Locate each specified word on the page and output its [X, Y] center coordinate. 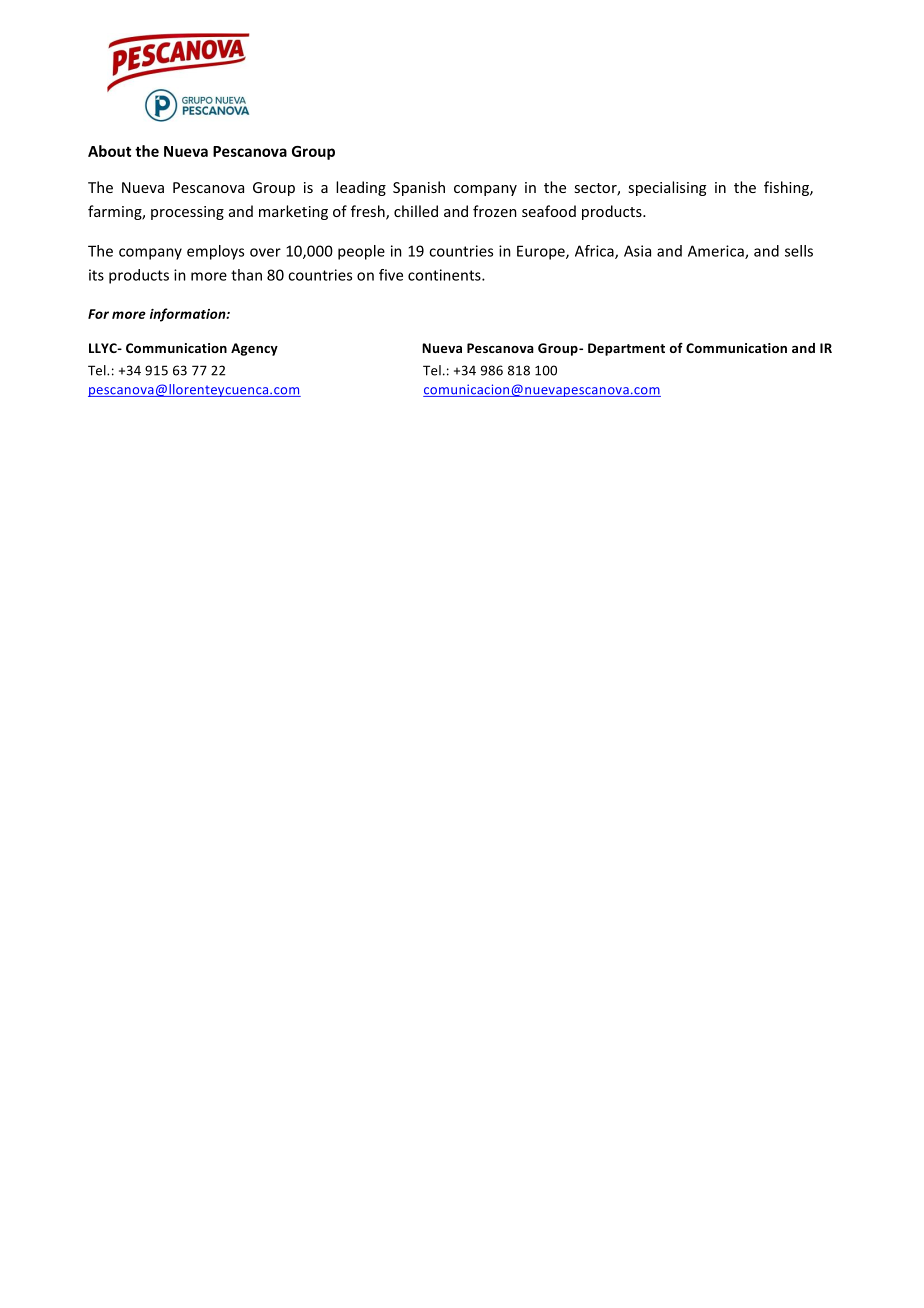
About [109, 151]
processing [187, 213]
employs [215, 252]
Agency [254, 349]
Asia [637, 251]
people [361, 252]
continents [445, 275]
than [246, 275]
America [717, 252]
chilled [416, 211]
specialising [667, 188]
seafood [549, 211]
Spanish [419, 188]
